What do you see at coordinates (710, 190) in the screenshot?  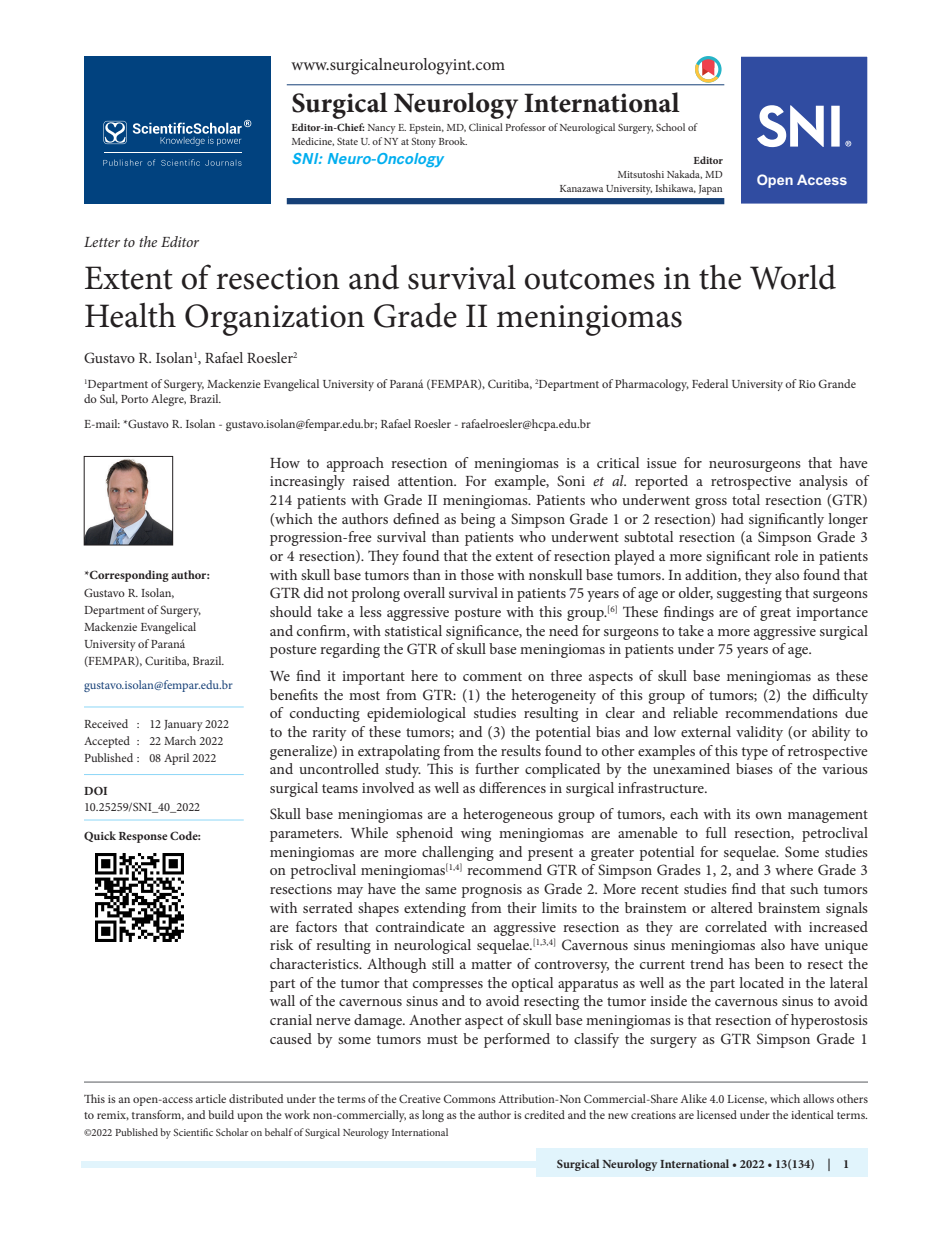 I see `Japan` at bounding box center [710, 190].
